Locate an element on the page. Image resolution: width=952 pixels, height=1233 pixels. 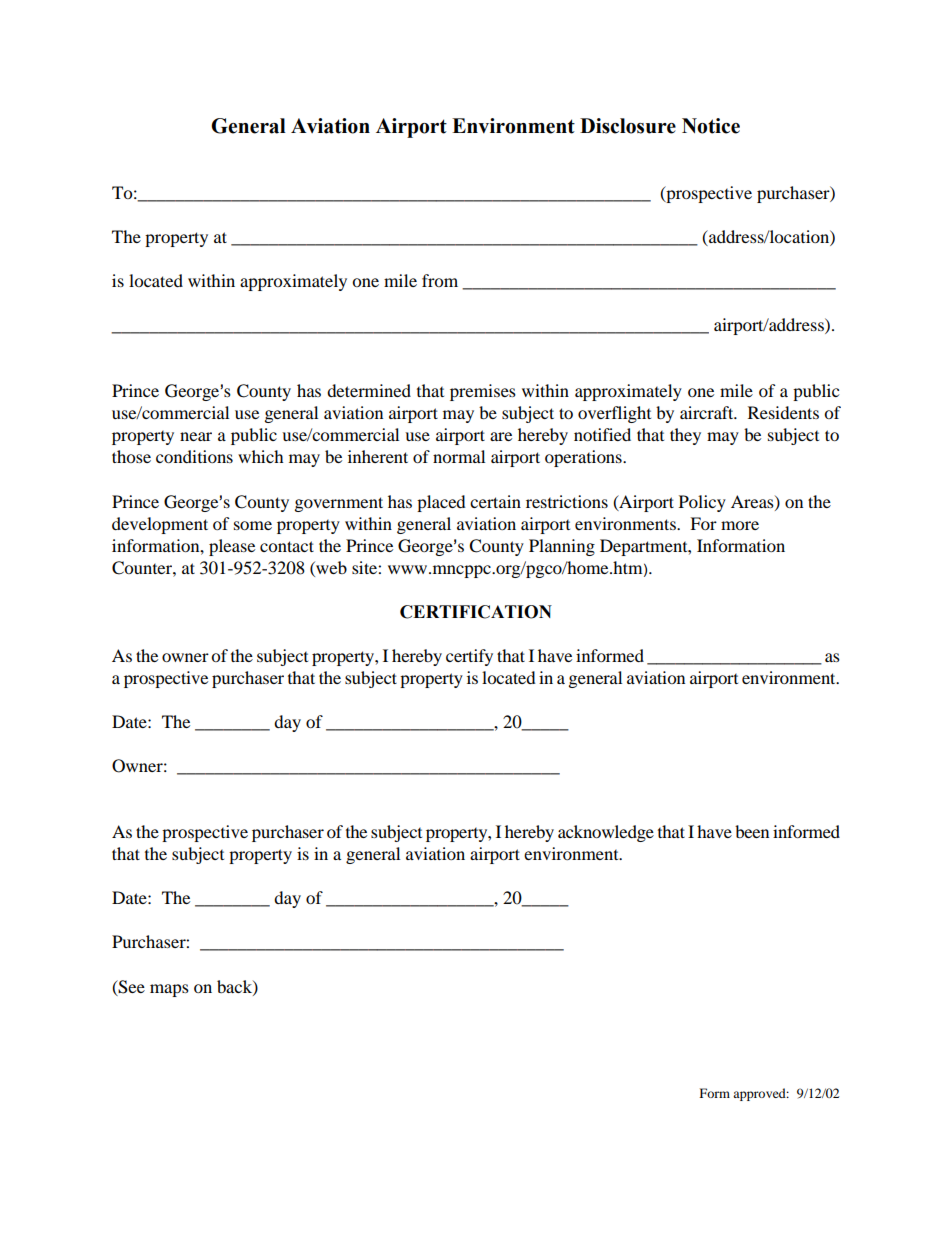
please is located at coordinates (232, 547).
